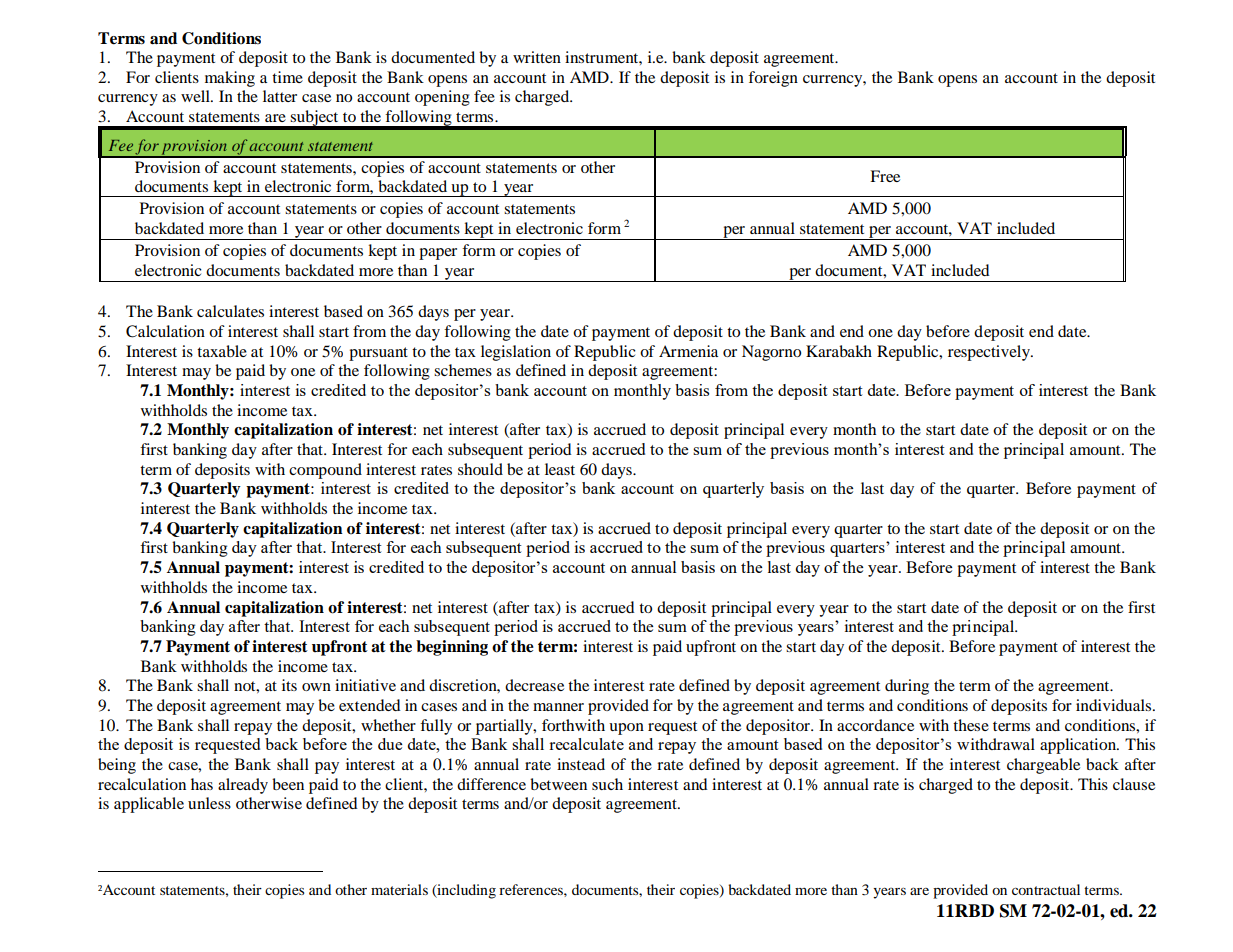 This screenshot has width=1233, height=952. Describe the element at coordinates (607, 784) in the screenshot. I see `such` at that location.
